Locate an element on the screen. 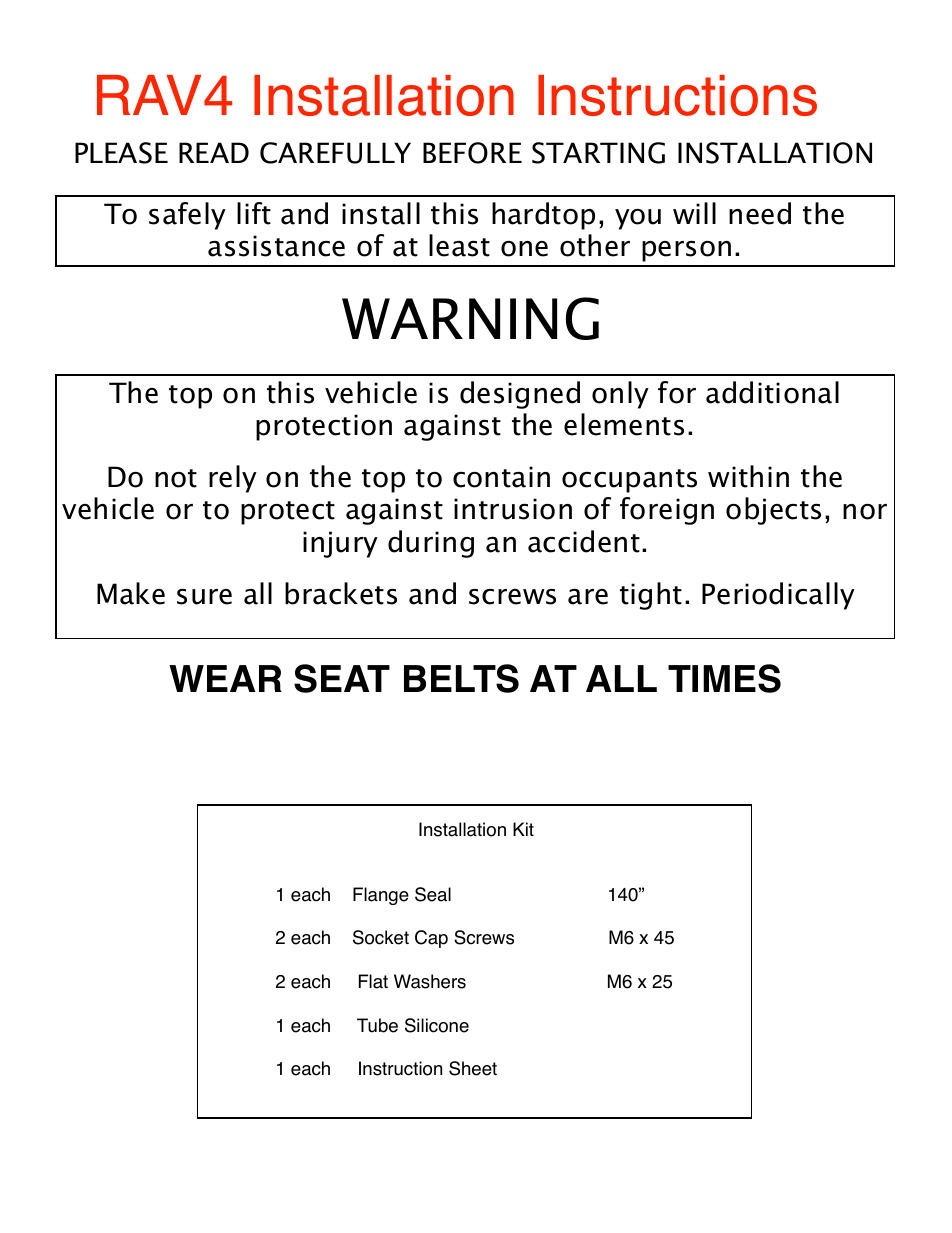  Periodically is located at coordinates (778, 596).
